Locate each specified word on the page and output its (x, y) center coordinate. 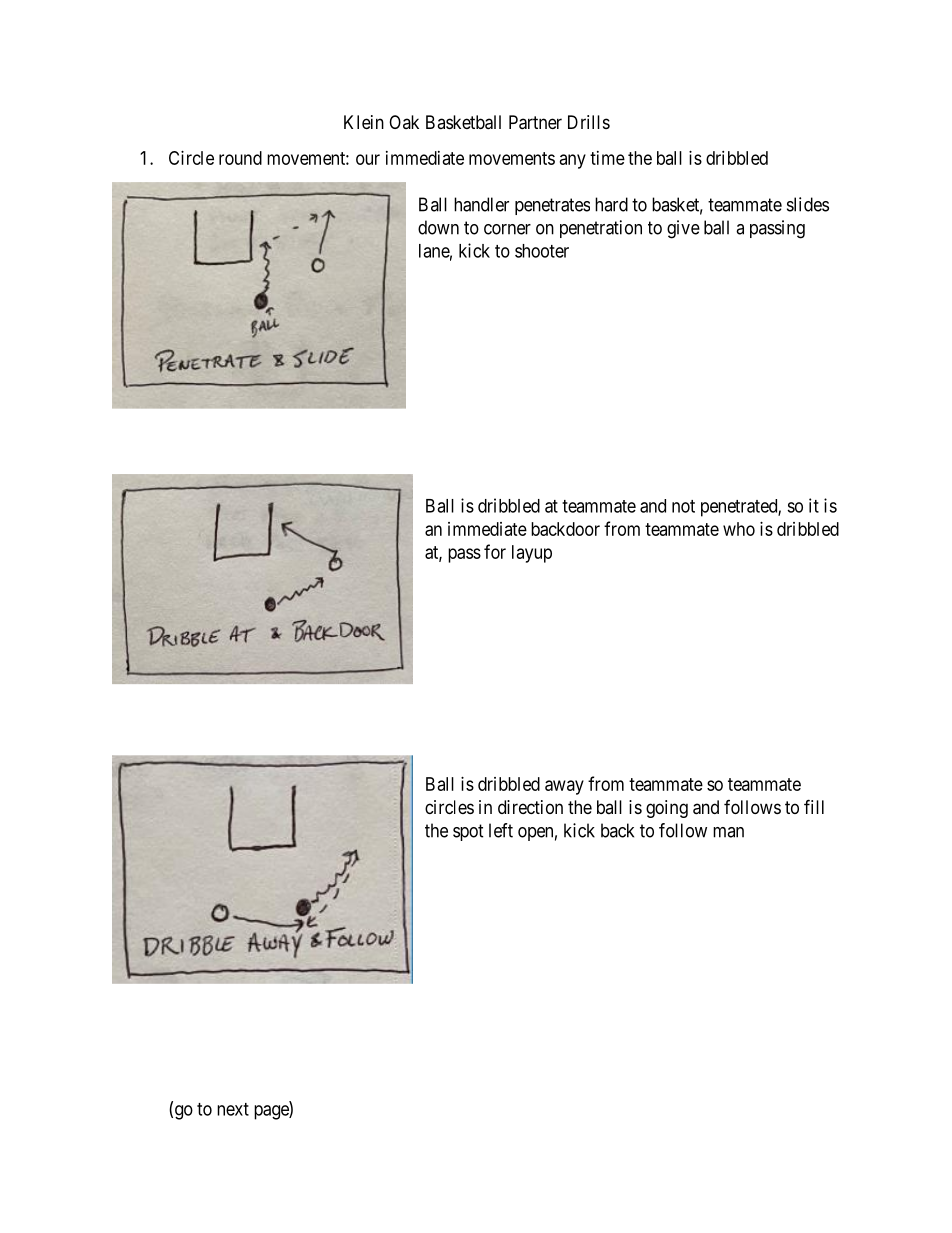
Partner (535, 122)
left (501, 830)
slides (808, 204)
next (233, 1109)
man (728, 832)
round (240, 158)
